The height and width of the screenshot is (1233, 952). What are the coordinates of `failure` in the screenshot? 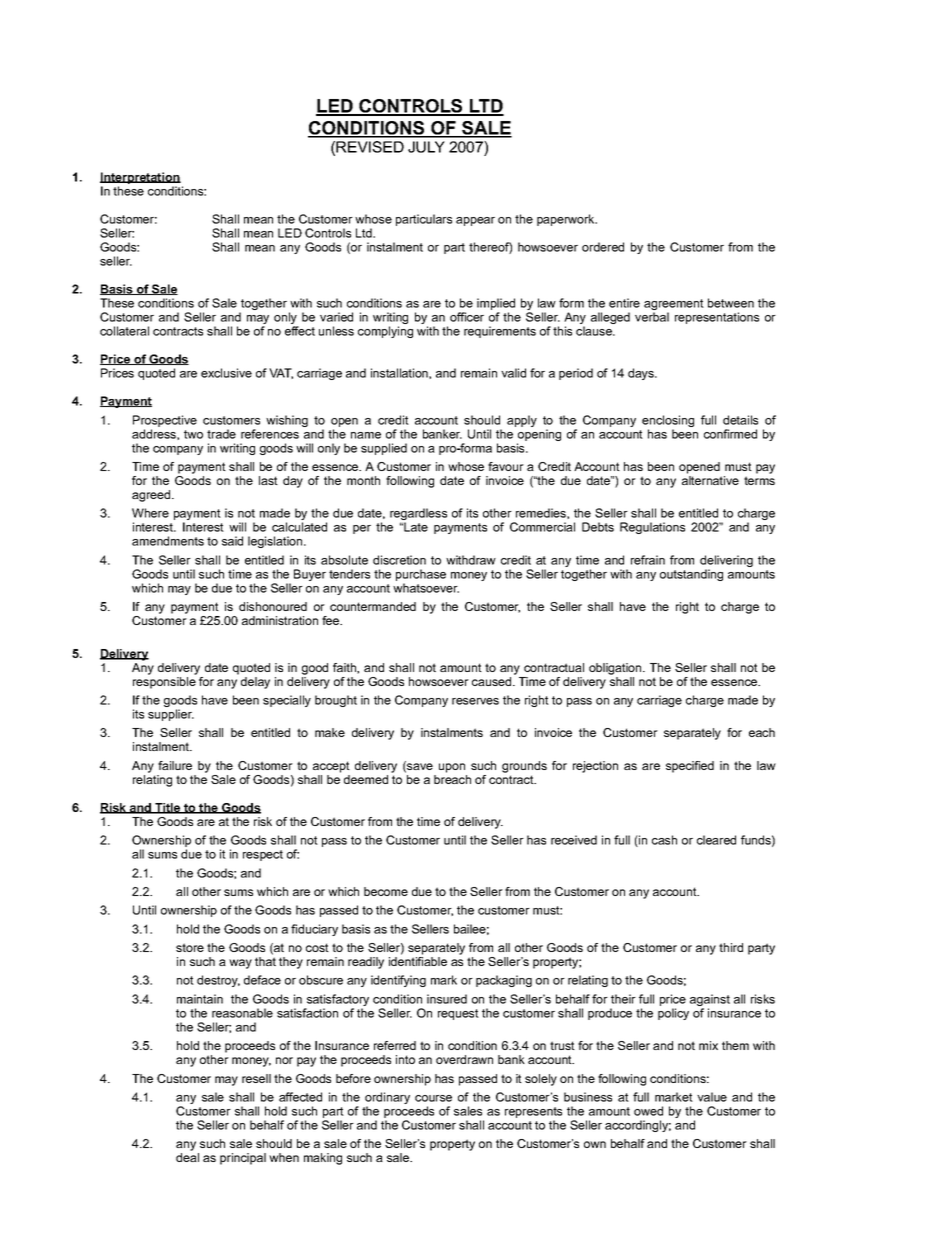 It's located at (175, 765).
